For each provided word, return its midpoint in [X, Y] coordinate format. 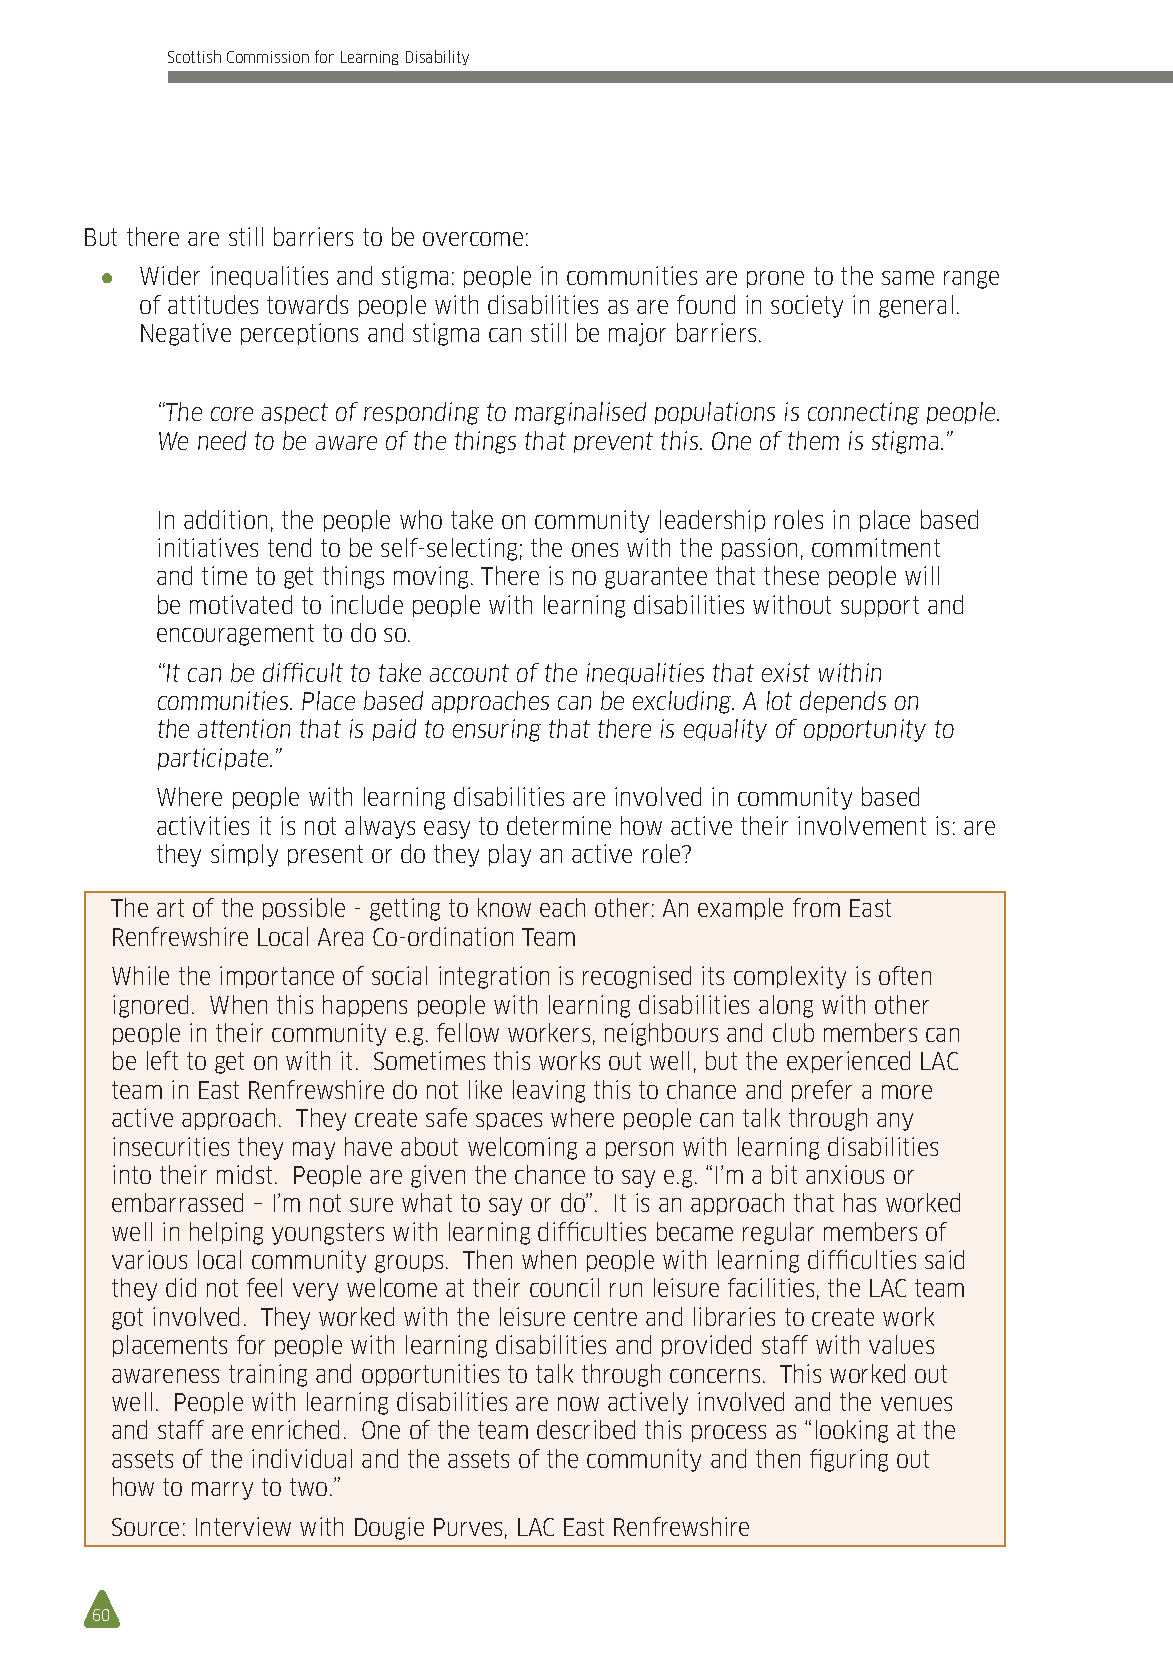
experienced [848, 1062]
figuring [849, 1460]
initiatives [208, 547]
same [908, 278]
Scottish [194, 56]
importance [277, 977]
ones [595, 550]
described [586, 1429]
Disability [437, 57]
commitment [876, 547]
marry [222, 1491]
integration [494, 977]
